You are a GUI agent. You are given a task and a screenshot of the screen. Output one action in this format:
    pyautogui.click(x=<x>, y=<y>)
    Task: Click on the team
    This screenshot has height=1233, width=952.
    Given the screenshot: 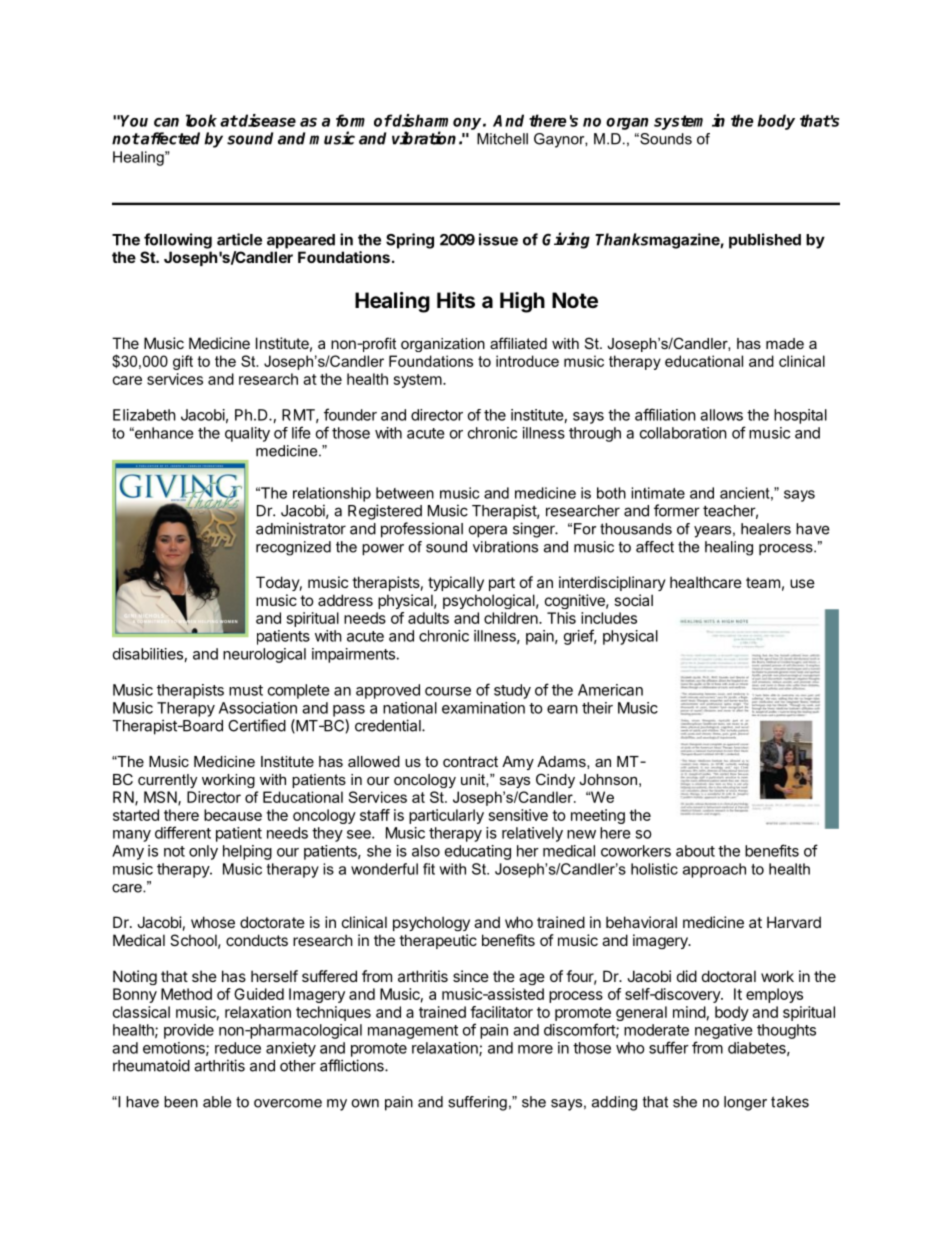 What is the action you would take?
    pyautogui.click(x=763, y=582)
